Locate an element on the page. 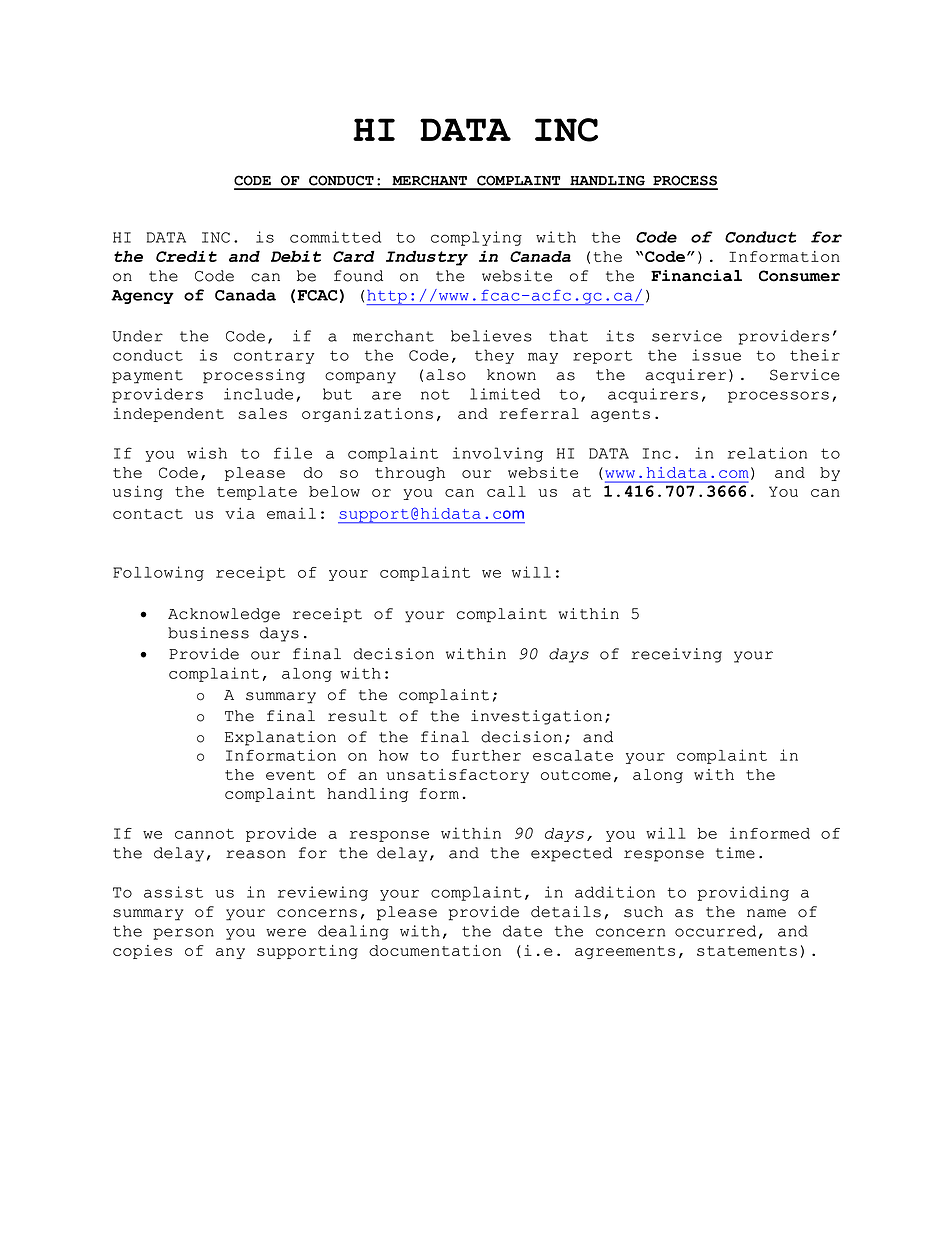 This page has height=1233, width=952. Credit is located at coordinates (186, 256).
